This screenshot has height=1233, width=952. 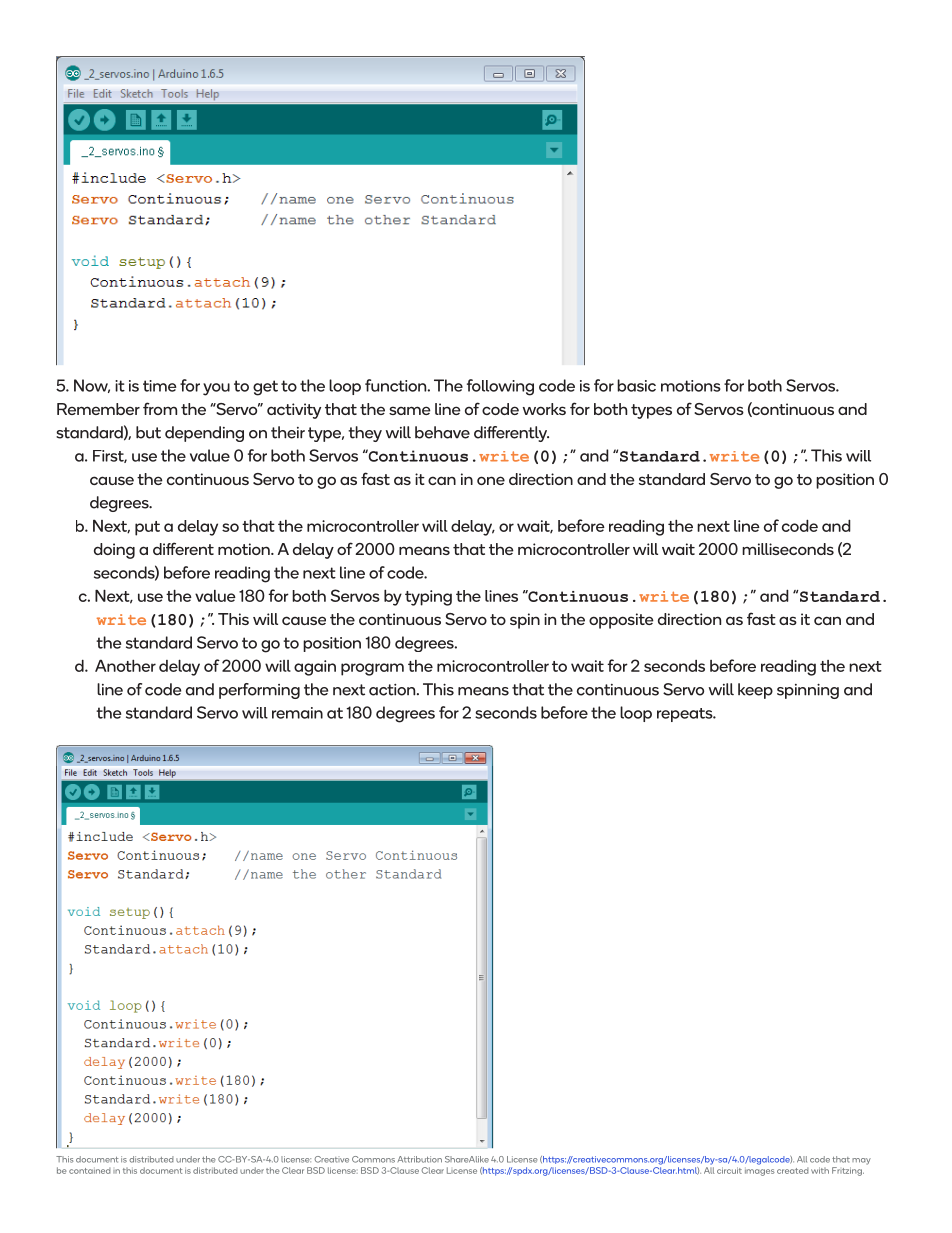 I want to click on keep, so click(x=755, y=691).
